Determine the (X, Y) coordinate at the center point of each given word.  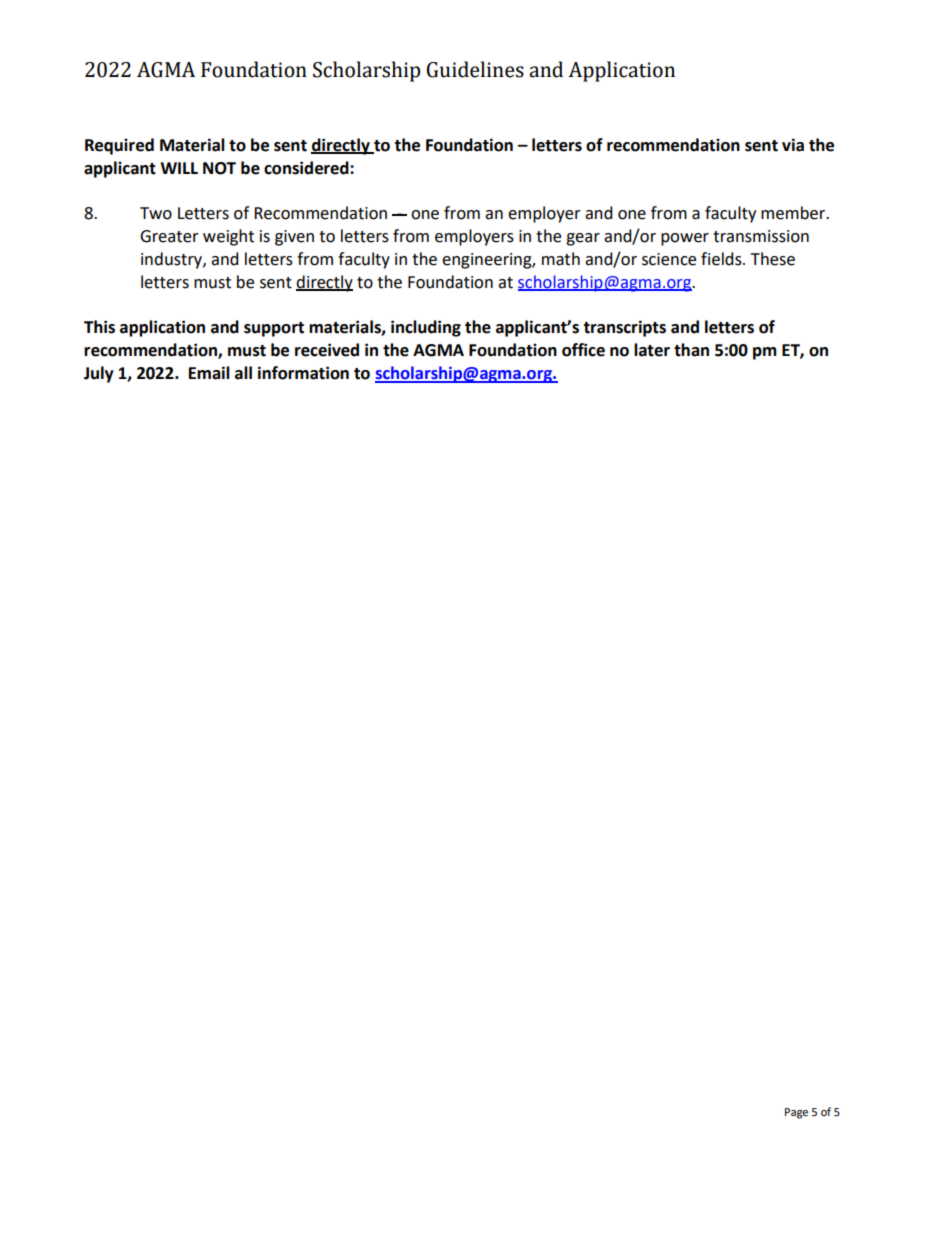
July (99, 374)
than (691, 350)
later (652, 350)
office (583, 350)
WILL (179, 168)
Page (796, 1113)
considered (307, 168)
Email (209, 373)
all (243, 373)
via (793, 145)
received (327, 350)
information (303, 373)
